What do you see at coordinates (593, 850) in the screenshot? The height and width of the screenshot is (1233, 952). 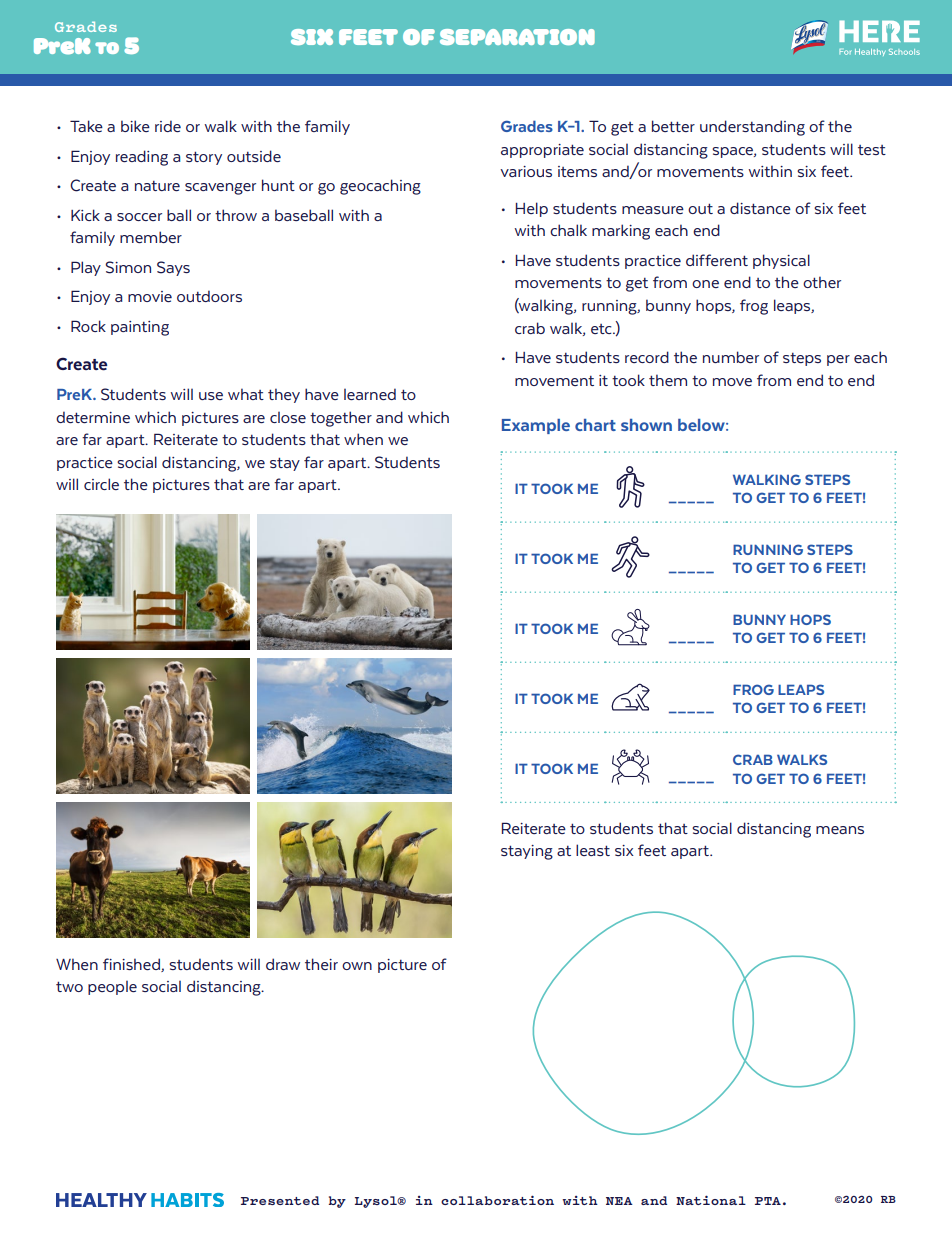 I see `least` at bounding box center [593, 850].
